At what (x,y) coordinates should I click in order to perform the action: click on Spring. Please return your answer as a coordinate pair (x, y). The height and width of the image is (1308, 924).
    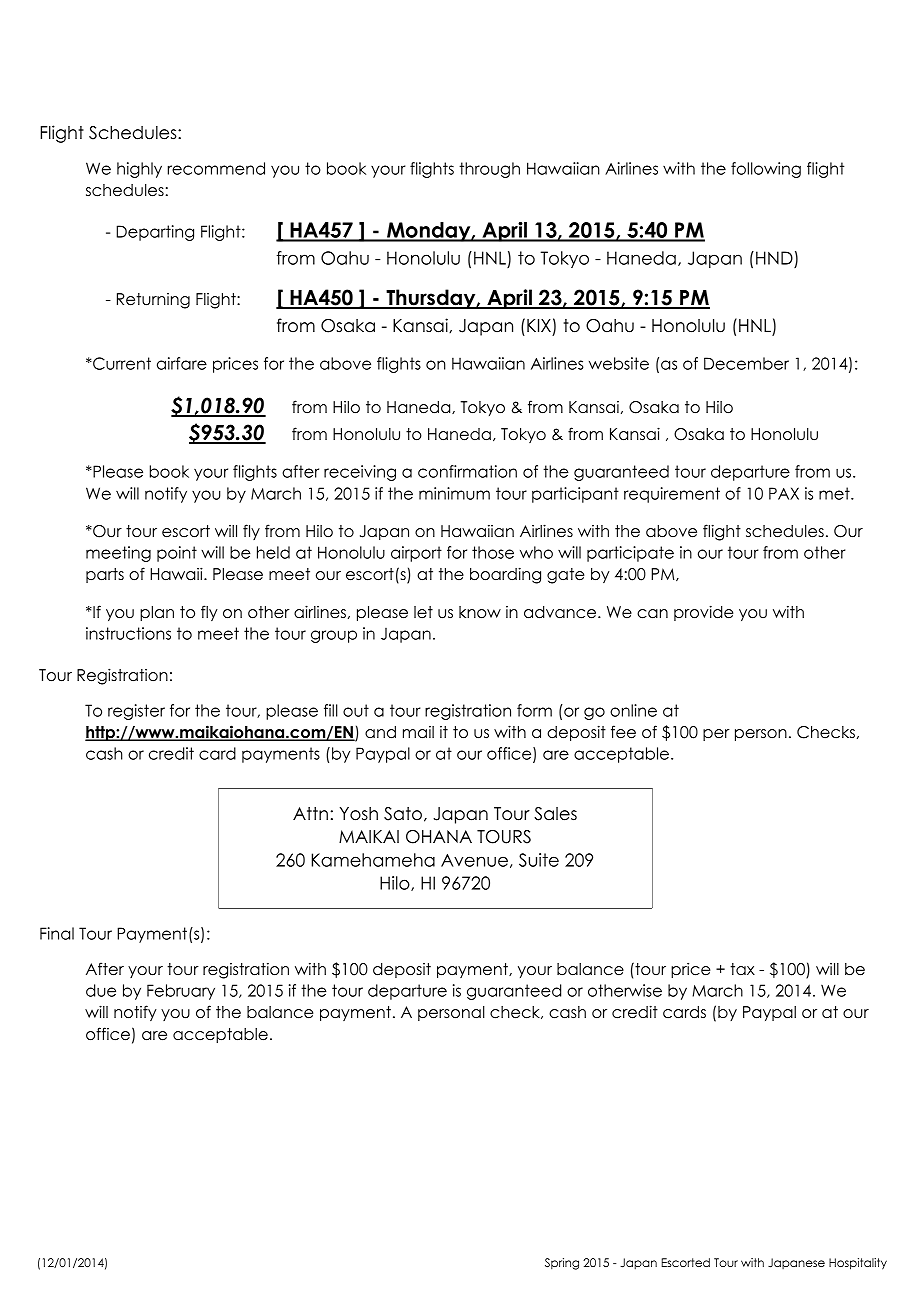
    Looking at the image, I should click on (562, 1264).
